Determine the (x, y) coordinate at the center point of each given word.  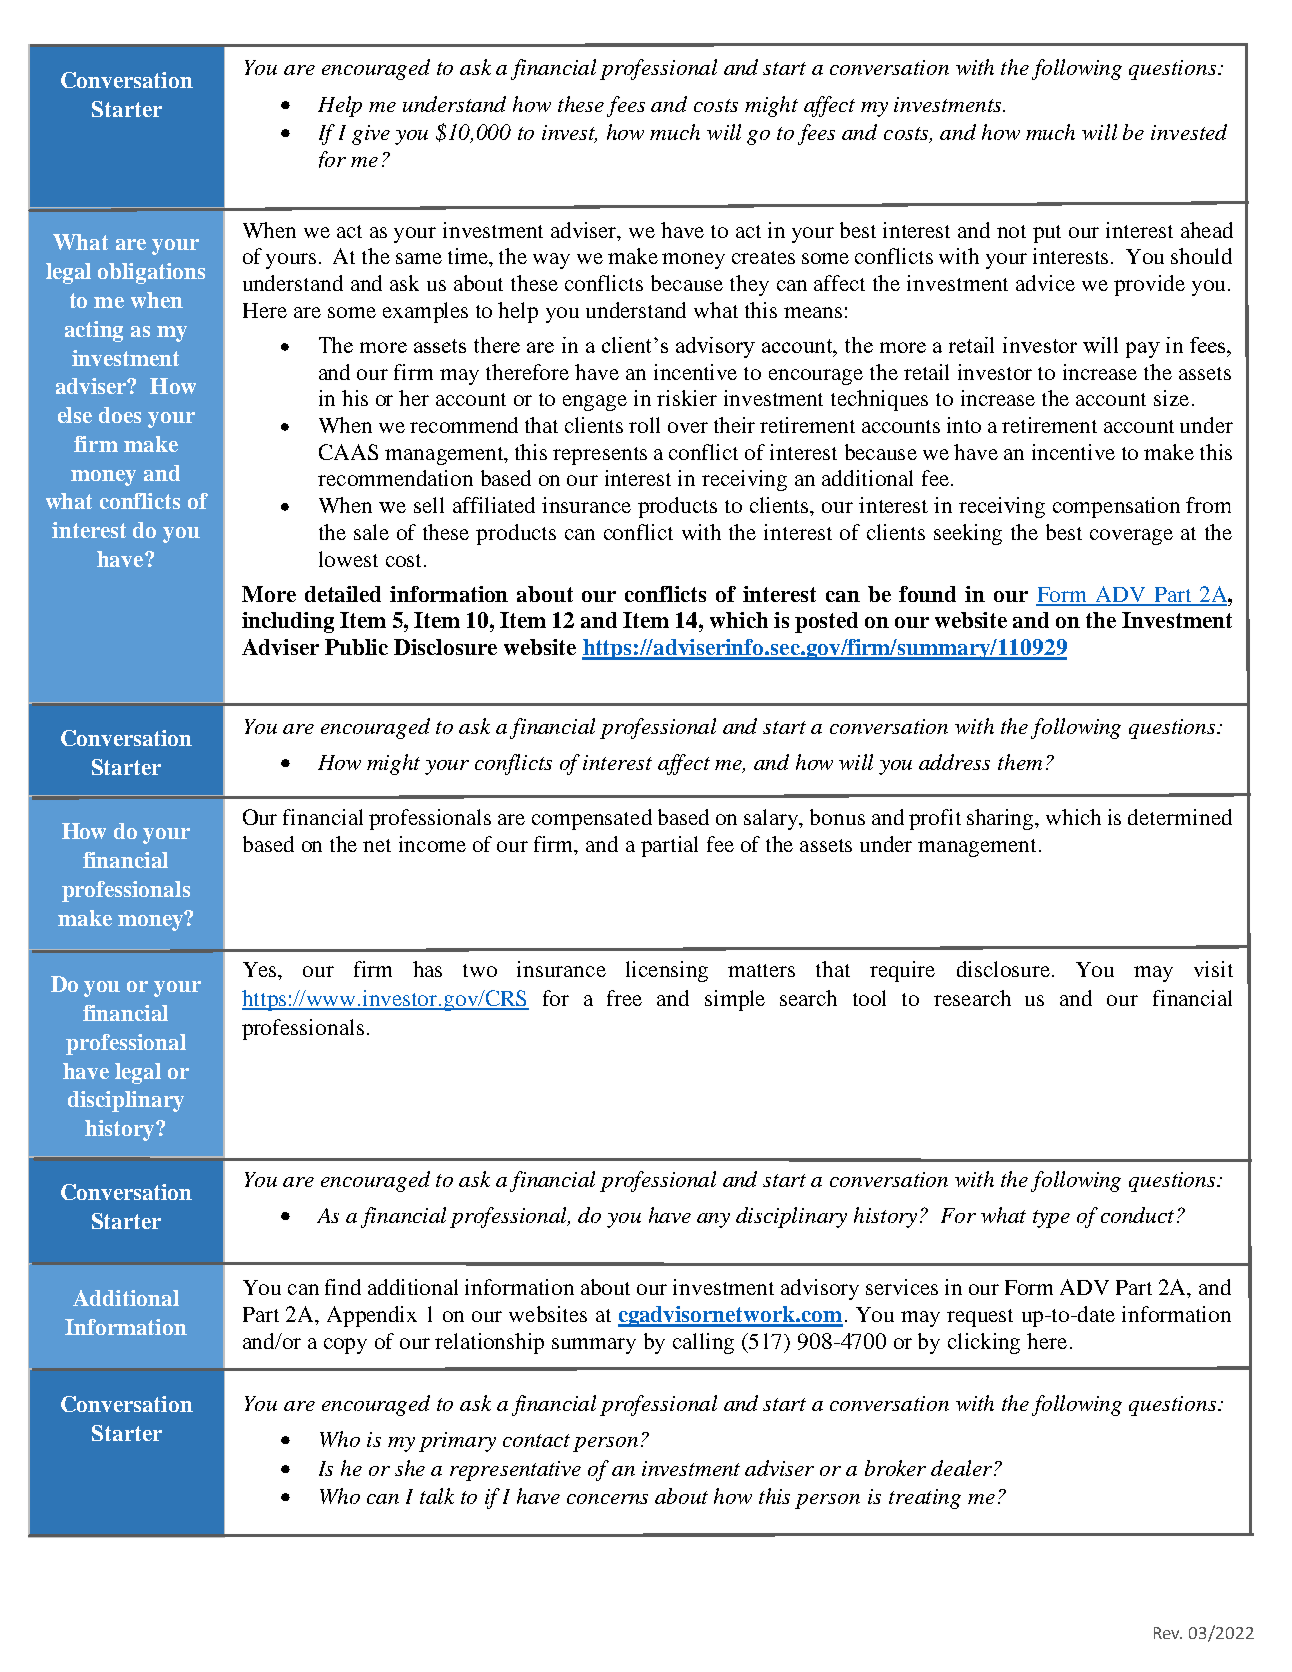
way (551, 261)
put (1047, 234)
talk (437, 1496)
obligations (151, 273)
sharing (1001, 819)
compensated (592, 819)
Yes (261, 971)
